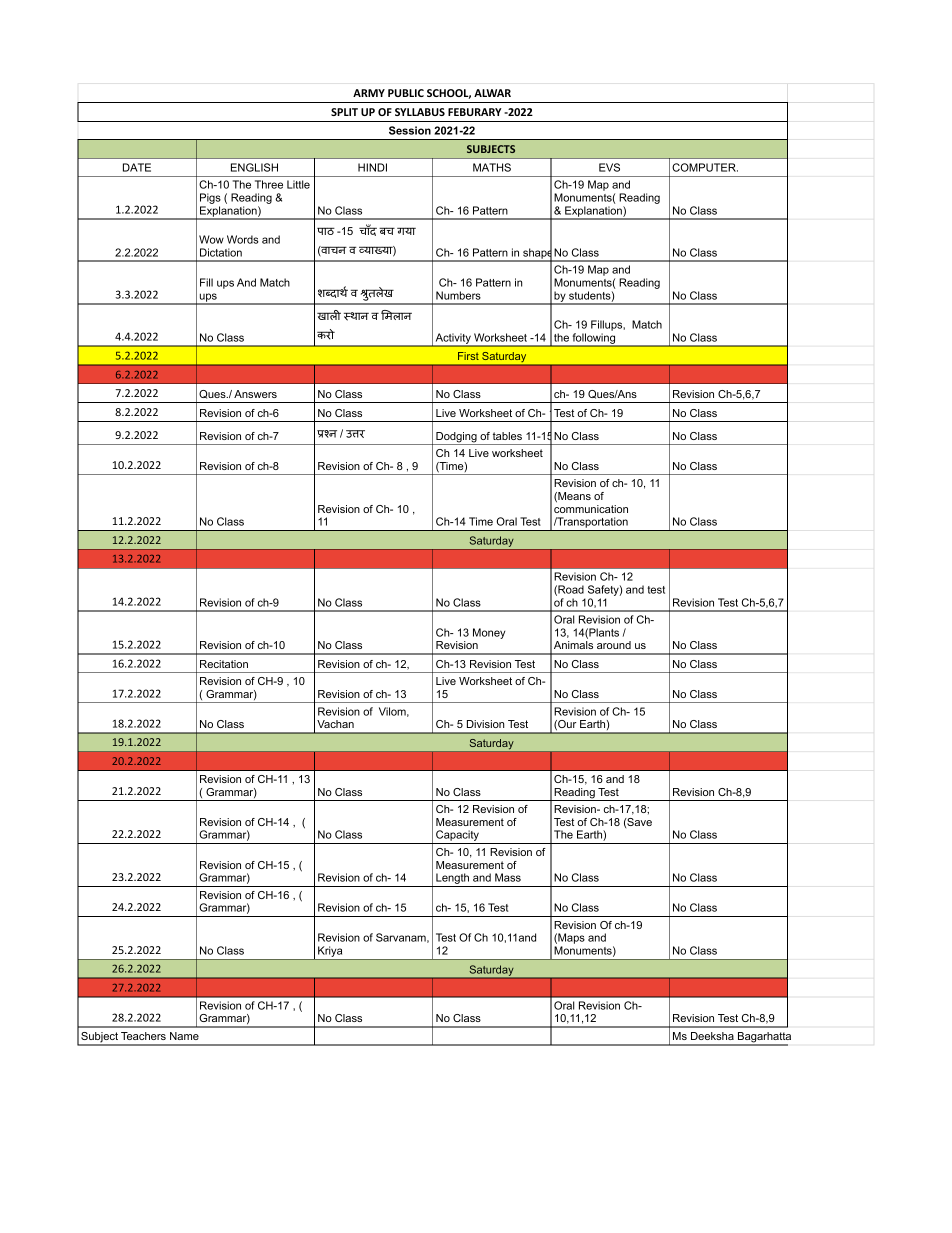  What do you see at coordinates (609, 167) in the screenshot?
I see `EVS` at bounding box center [609, 167].
